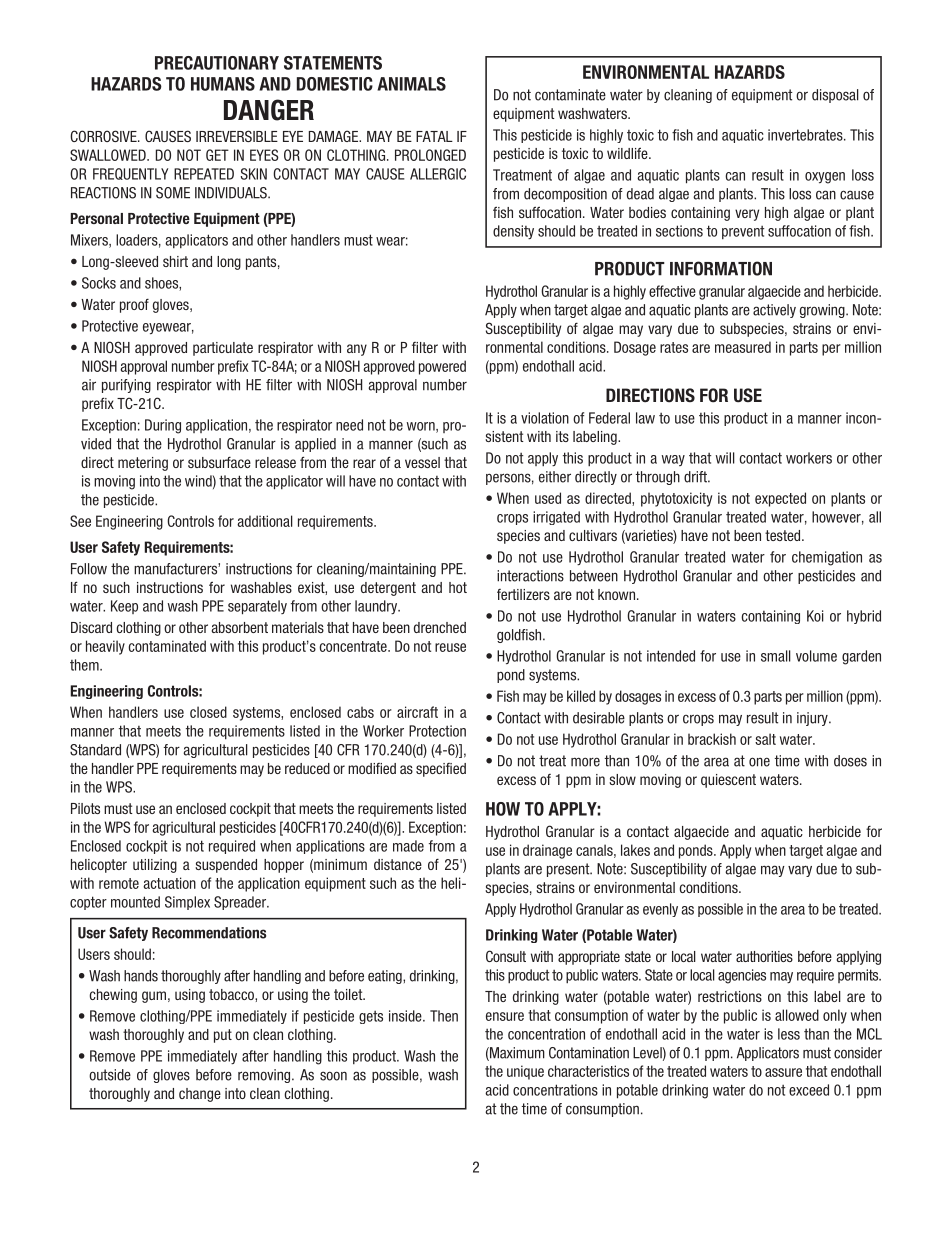  Describe the element at coordinates (223, 84) in the image. I see `HUMANS` at that location.
